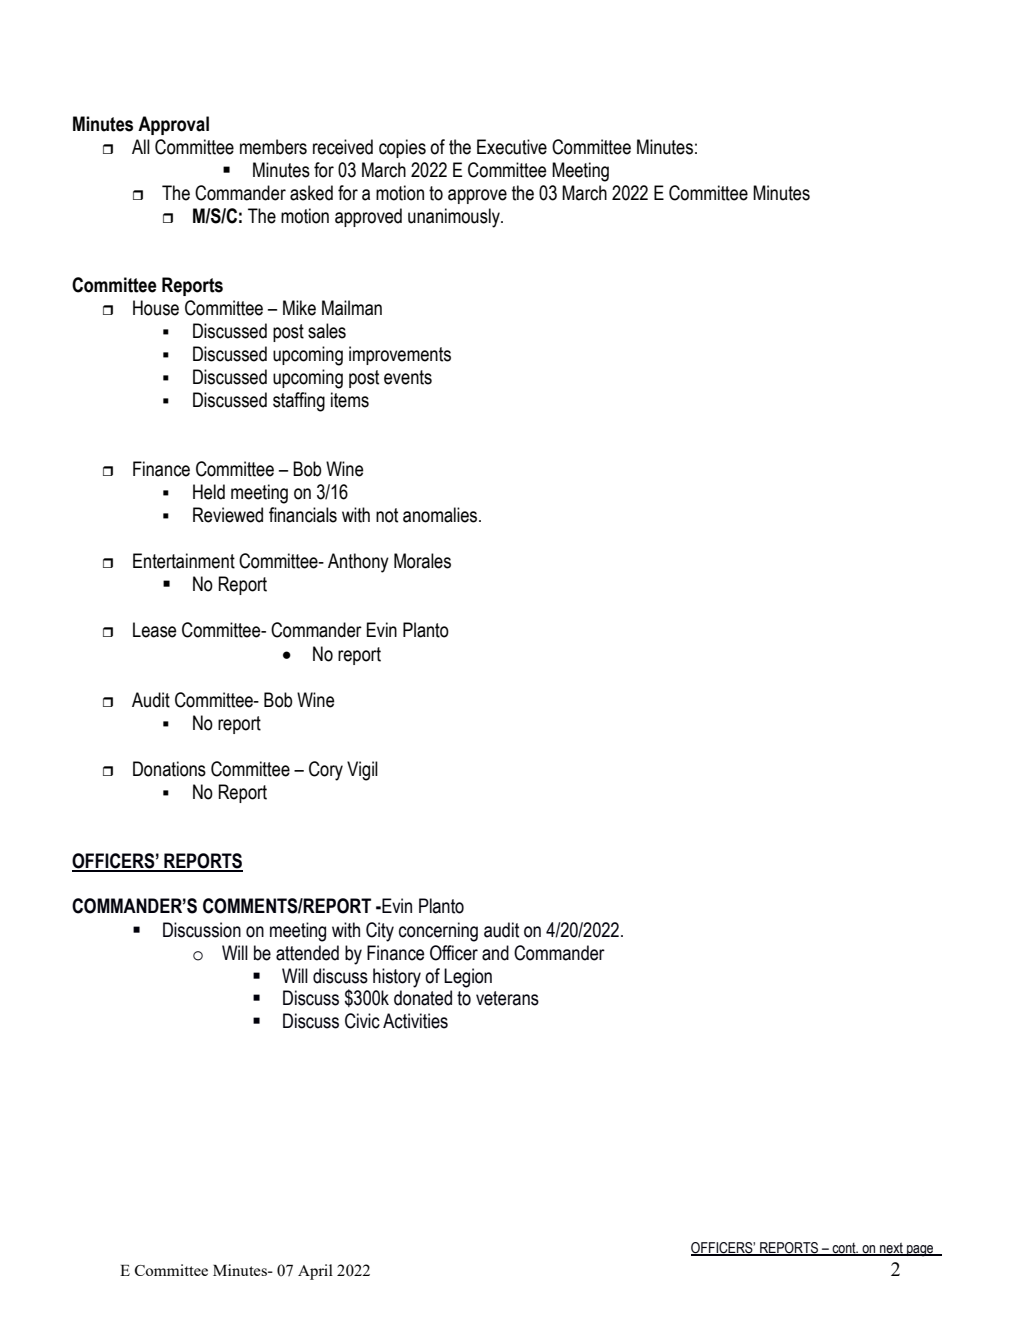 This page has width=1021, height=1321. What do you see at coordinates (438, 932) in the page?
I see `concerning` at bounding box center [438, 932].
